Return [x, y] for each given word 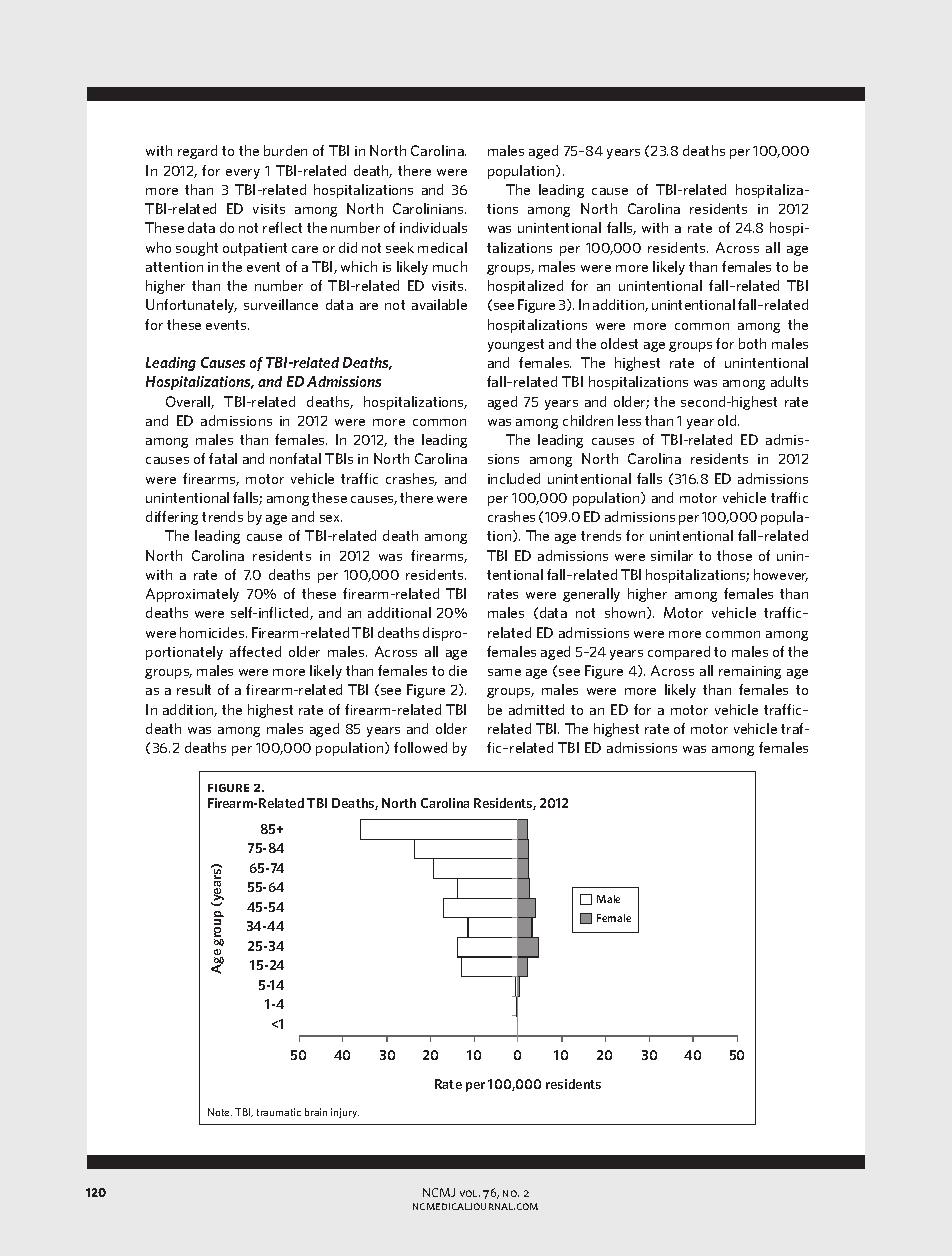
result [194, 689]
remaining [750, 672]
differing [172, 518]
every [243, 174]
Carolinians [429, 208]
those [734, 555]
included [514, 478]
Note [220, 1112]
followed [420, 747]
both [752, 343]
